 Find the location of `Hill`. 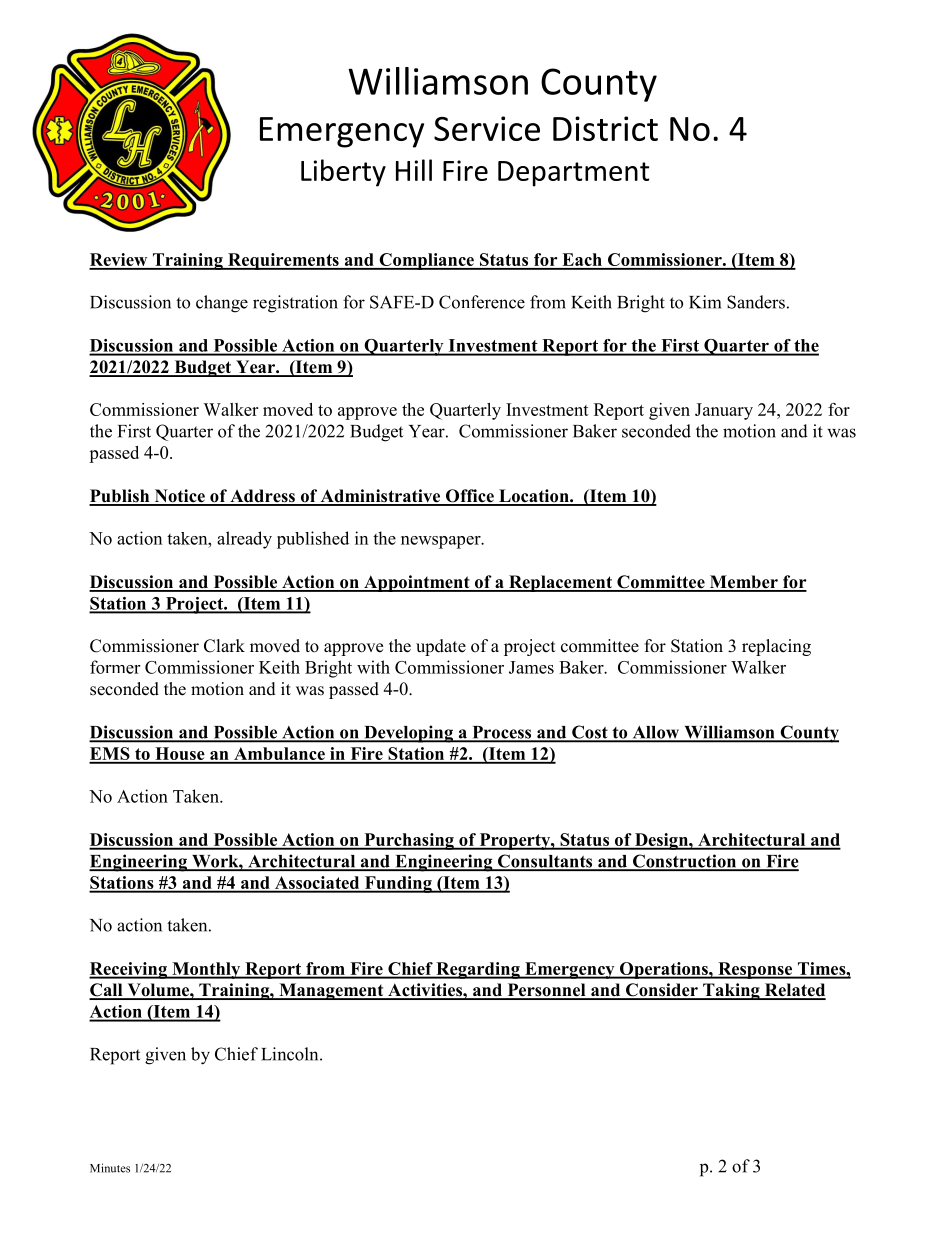

Hill is located at coordinates (414, 170).
